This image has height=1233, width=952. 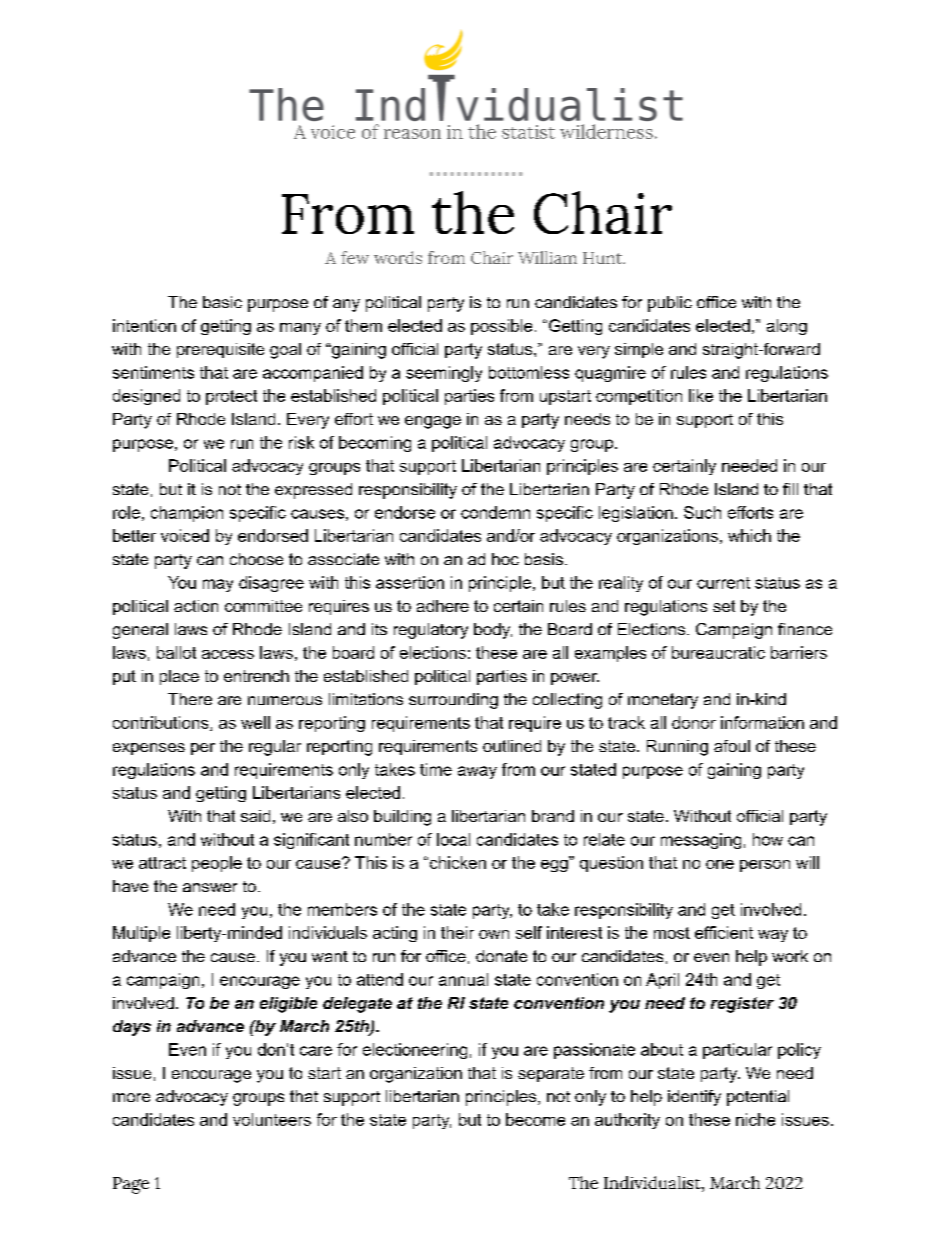 What do you see at coordinates (187, 514) in the image?
I see `champion` at bounding box center [187, 514].
